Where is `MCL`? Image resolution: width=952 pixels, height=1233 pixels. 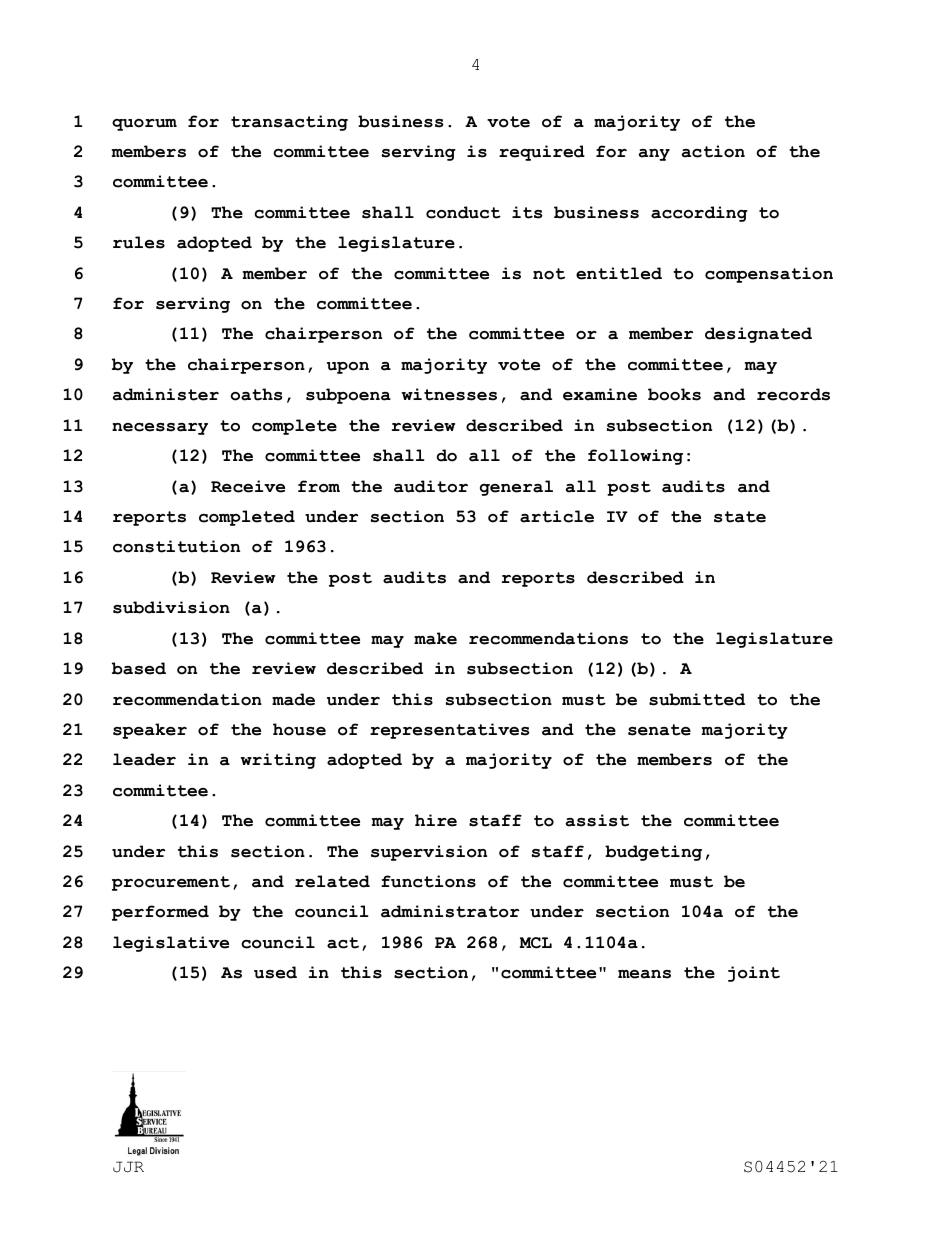 MCL is located at coordinates (536, 943).
